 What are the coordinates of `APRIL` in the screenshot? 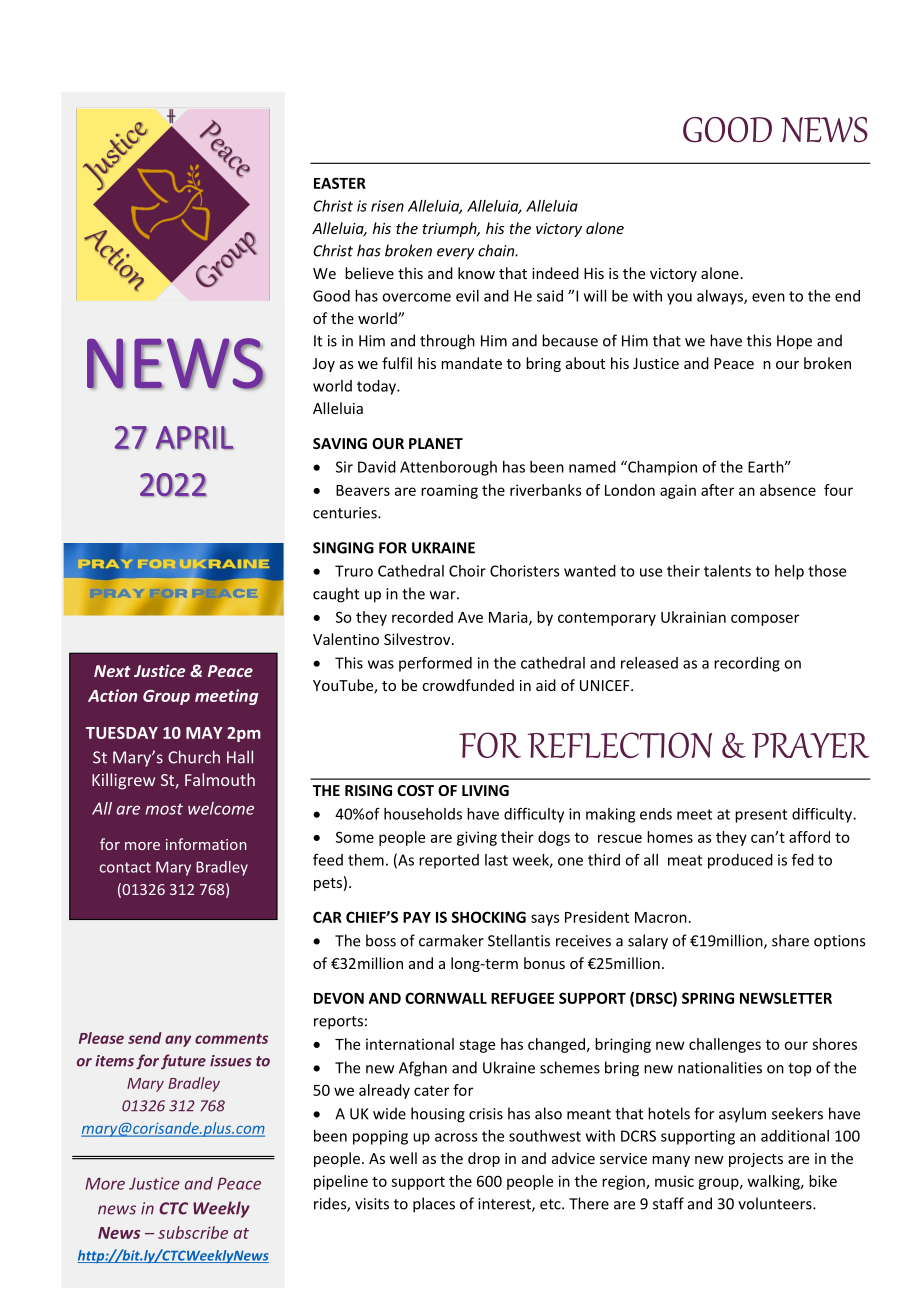 It's located at (195, 438).
